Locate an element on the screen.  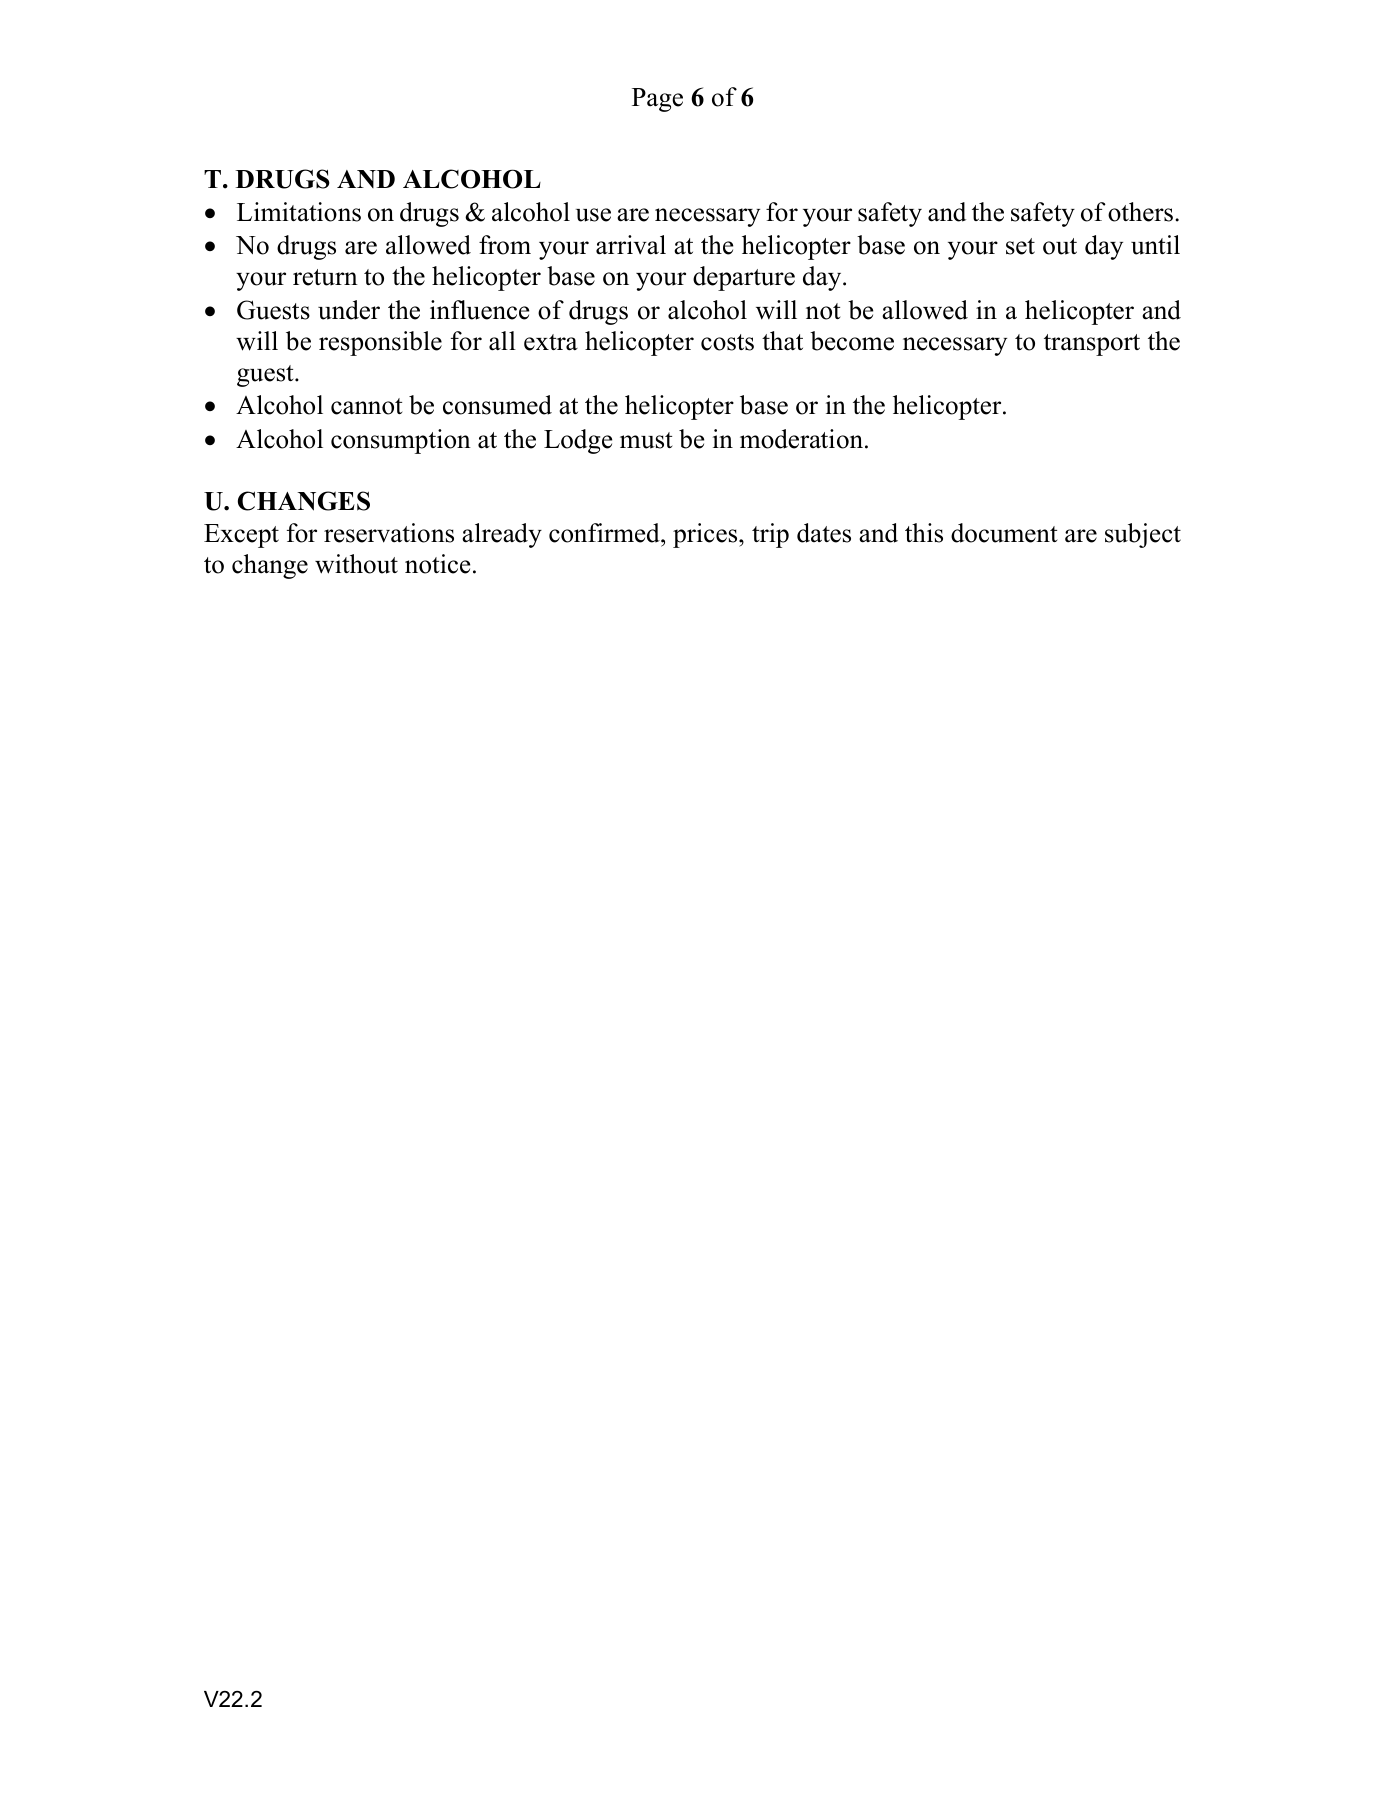
set is located at coordinates (1020, 246).
